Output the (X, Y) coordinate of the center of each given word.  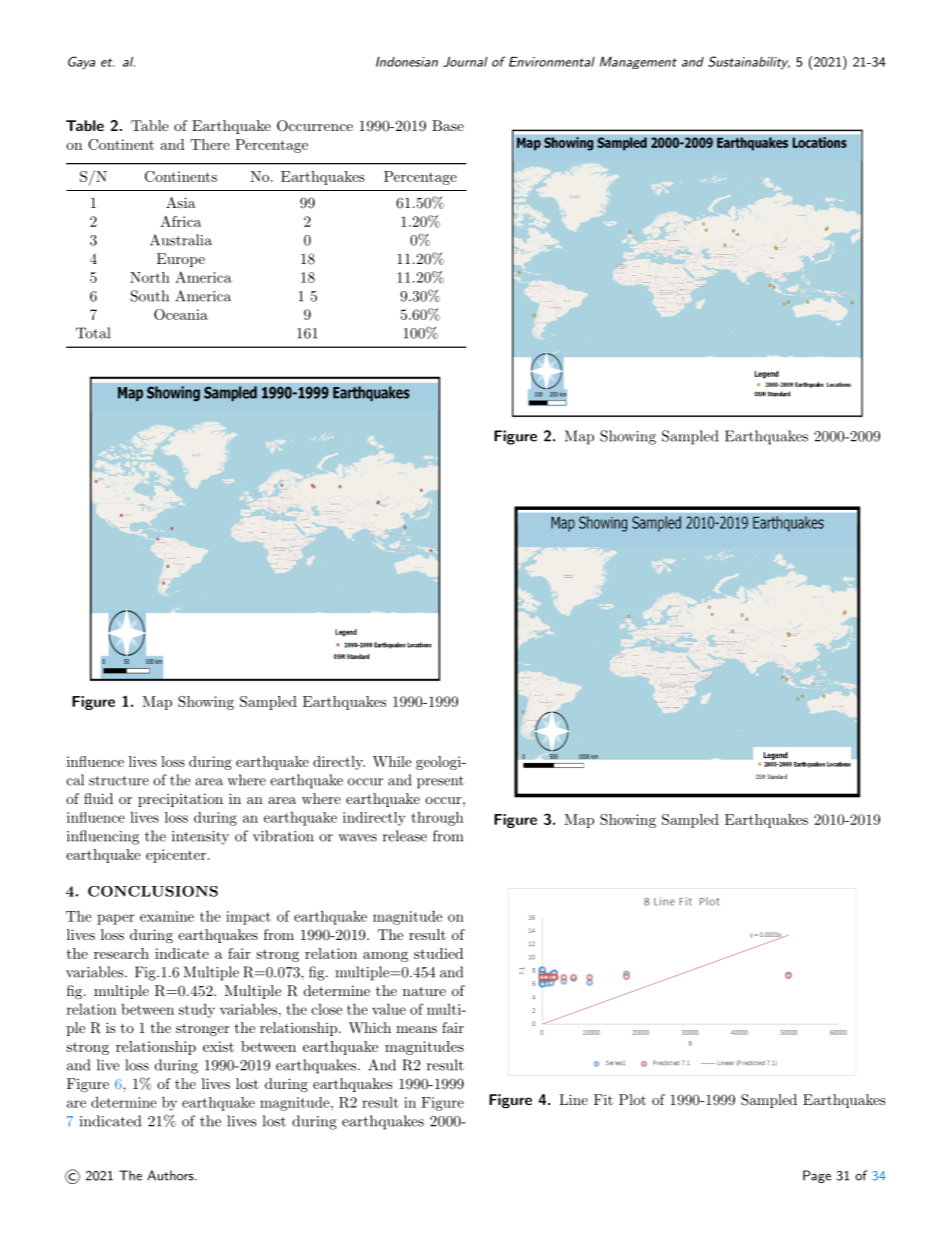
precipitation (180, 800)
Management (638, 63)
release (405, 836)
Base (448, 125)
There (210, 144)
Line (573, 1099)
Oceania (181, 314)
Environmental (552, 62)
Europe (181, 260)
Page (817, 1176)
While (392, 761)
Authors (171, 1175)
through (437, 819)
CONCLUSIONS (153, 891)
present (440, 782)
